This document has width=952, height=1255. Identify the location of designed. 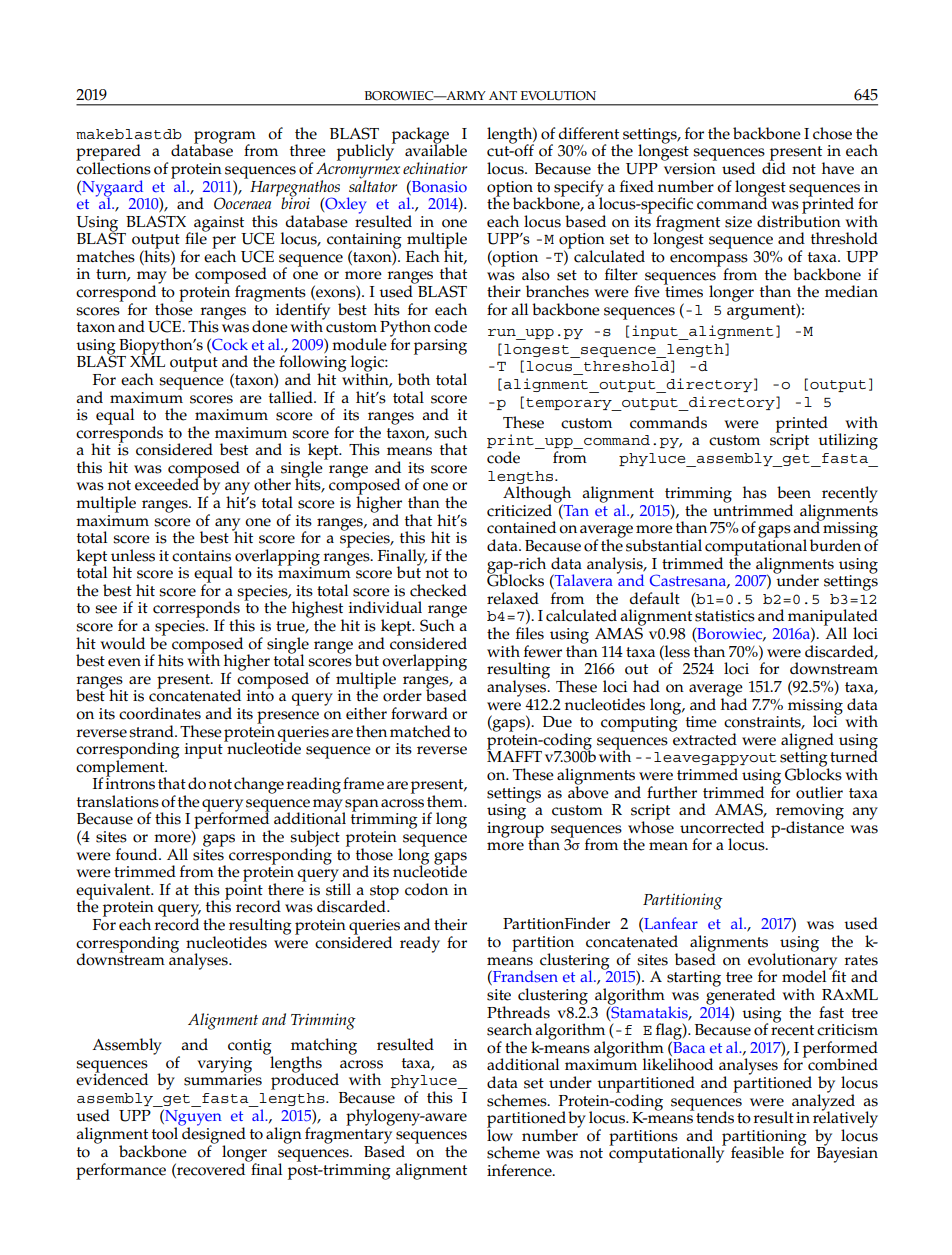
(213, 1135).
